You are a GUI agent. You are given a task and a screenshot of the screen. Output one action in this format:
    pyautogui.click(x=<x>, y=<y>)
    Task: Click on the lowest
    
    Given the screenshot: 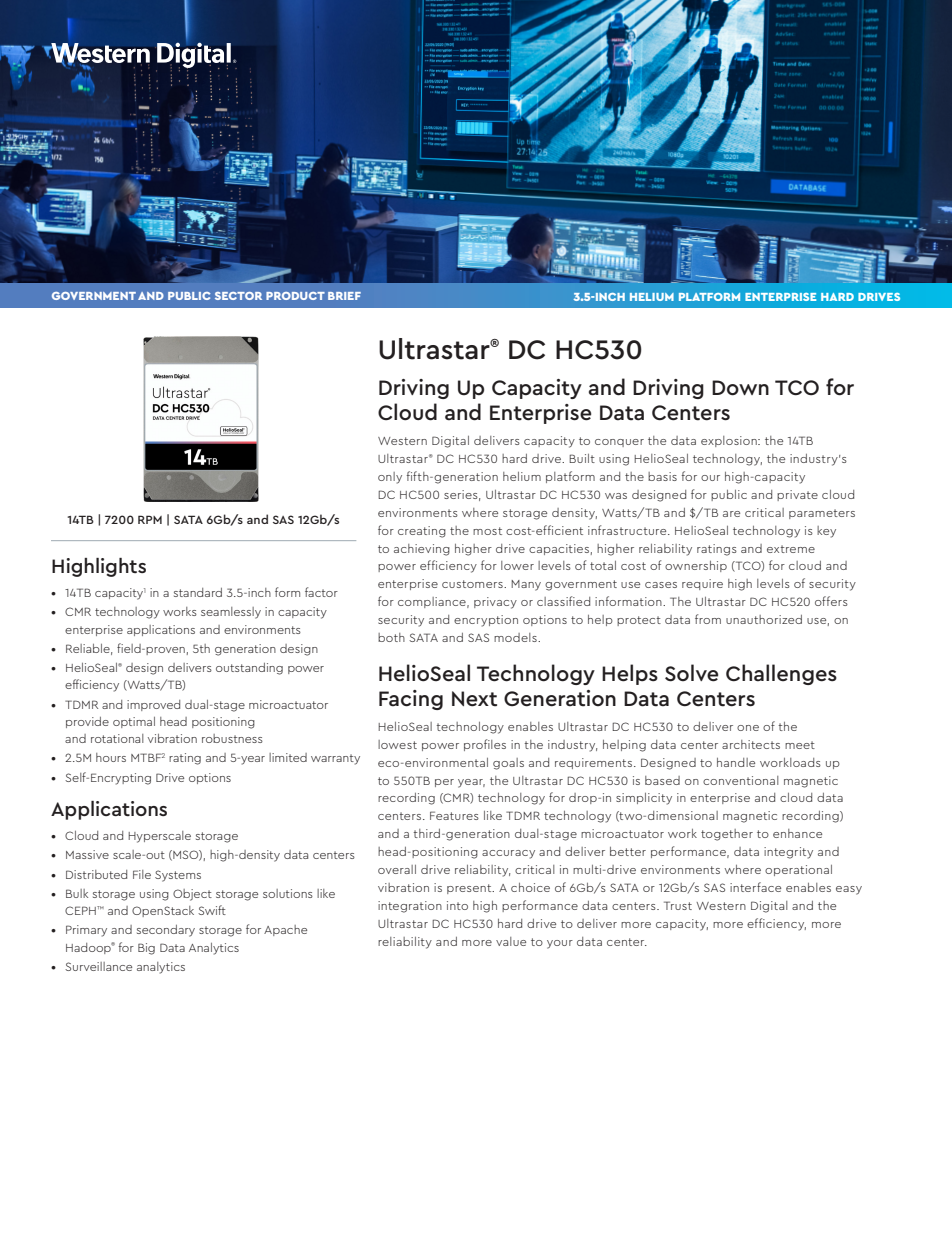 What is the action you would take?
    pyautogui.click(x=397, y=744)
